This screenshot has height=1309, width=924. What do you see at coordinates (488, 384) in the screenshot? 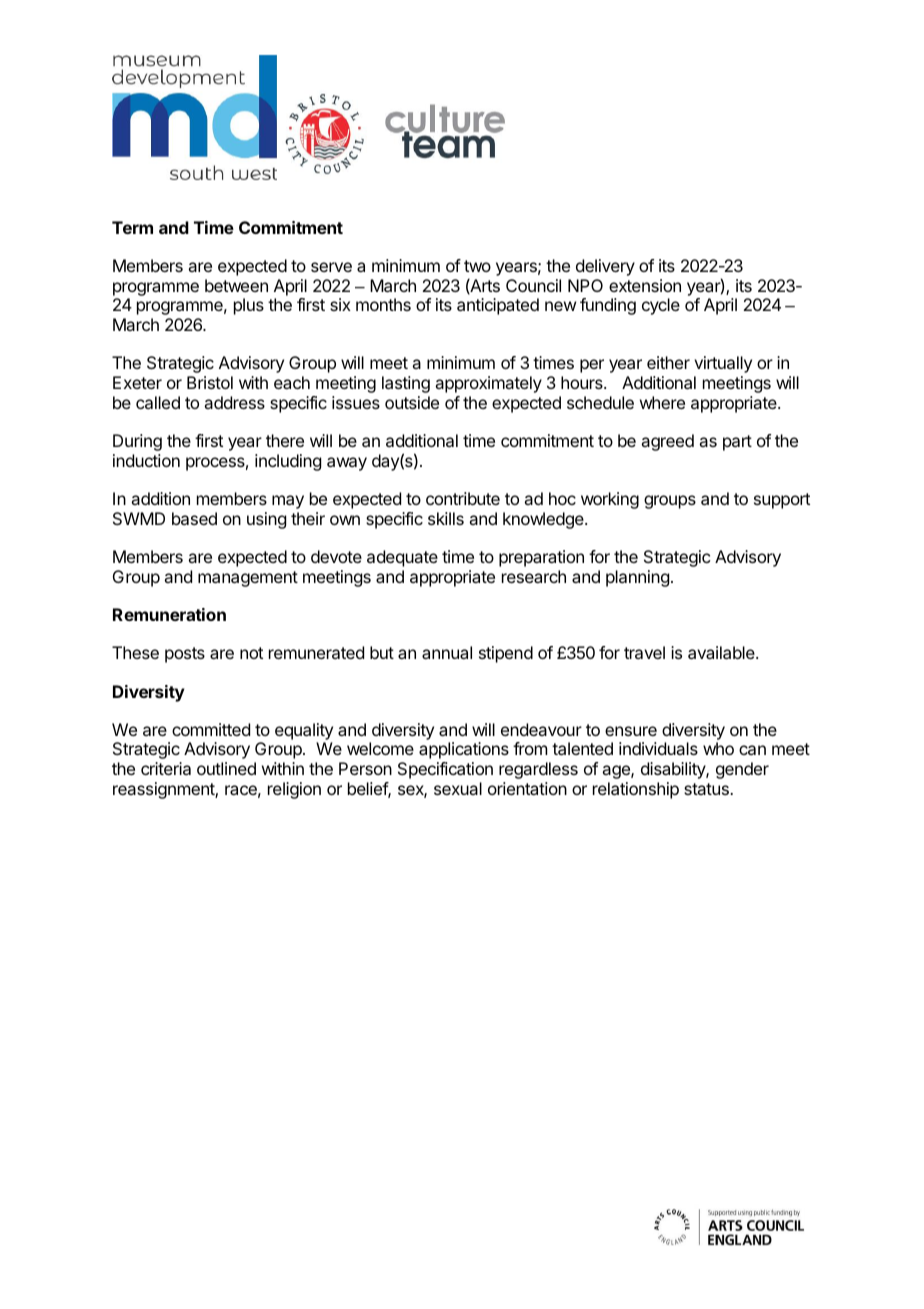
I see `approximately` at bounding box center [488, 384].
